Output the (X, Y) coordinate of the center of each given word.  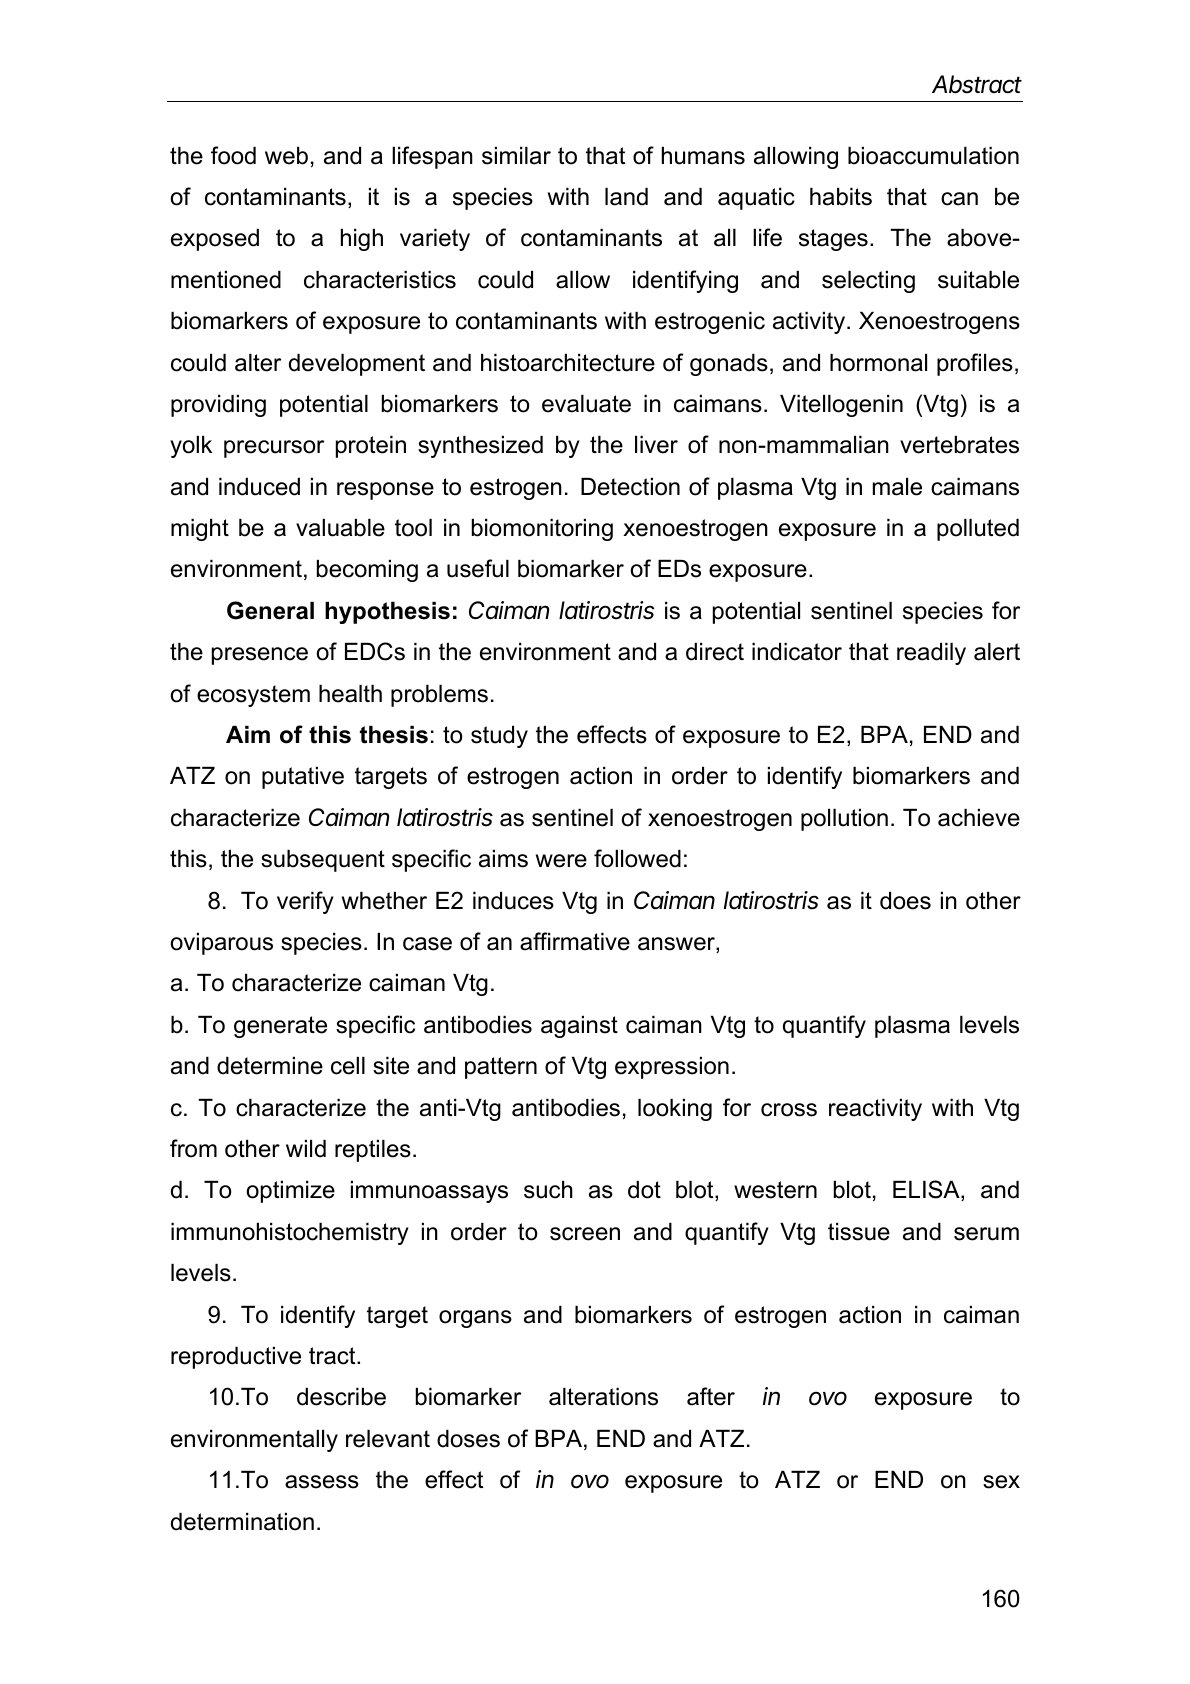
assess (322, 1482)
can (959, 199)
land (626, 197)
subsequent (323, 861)
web (286, 156)
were (561, 861)
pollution (844, 820)
